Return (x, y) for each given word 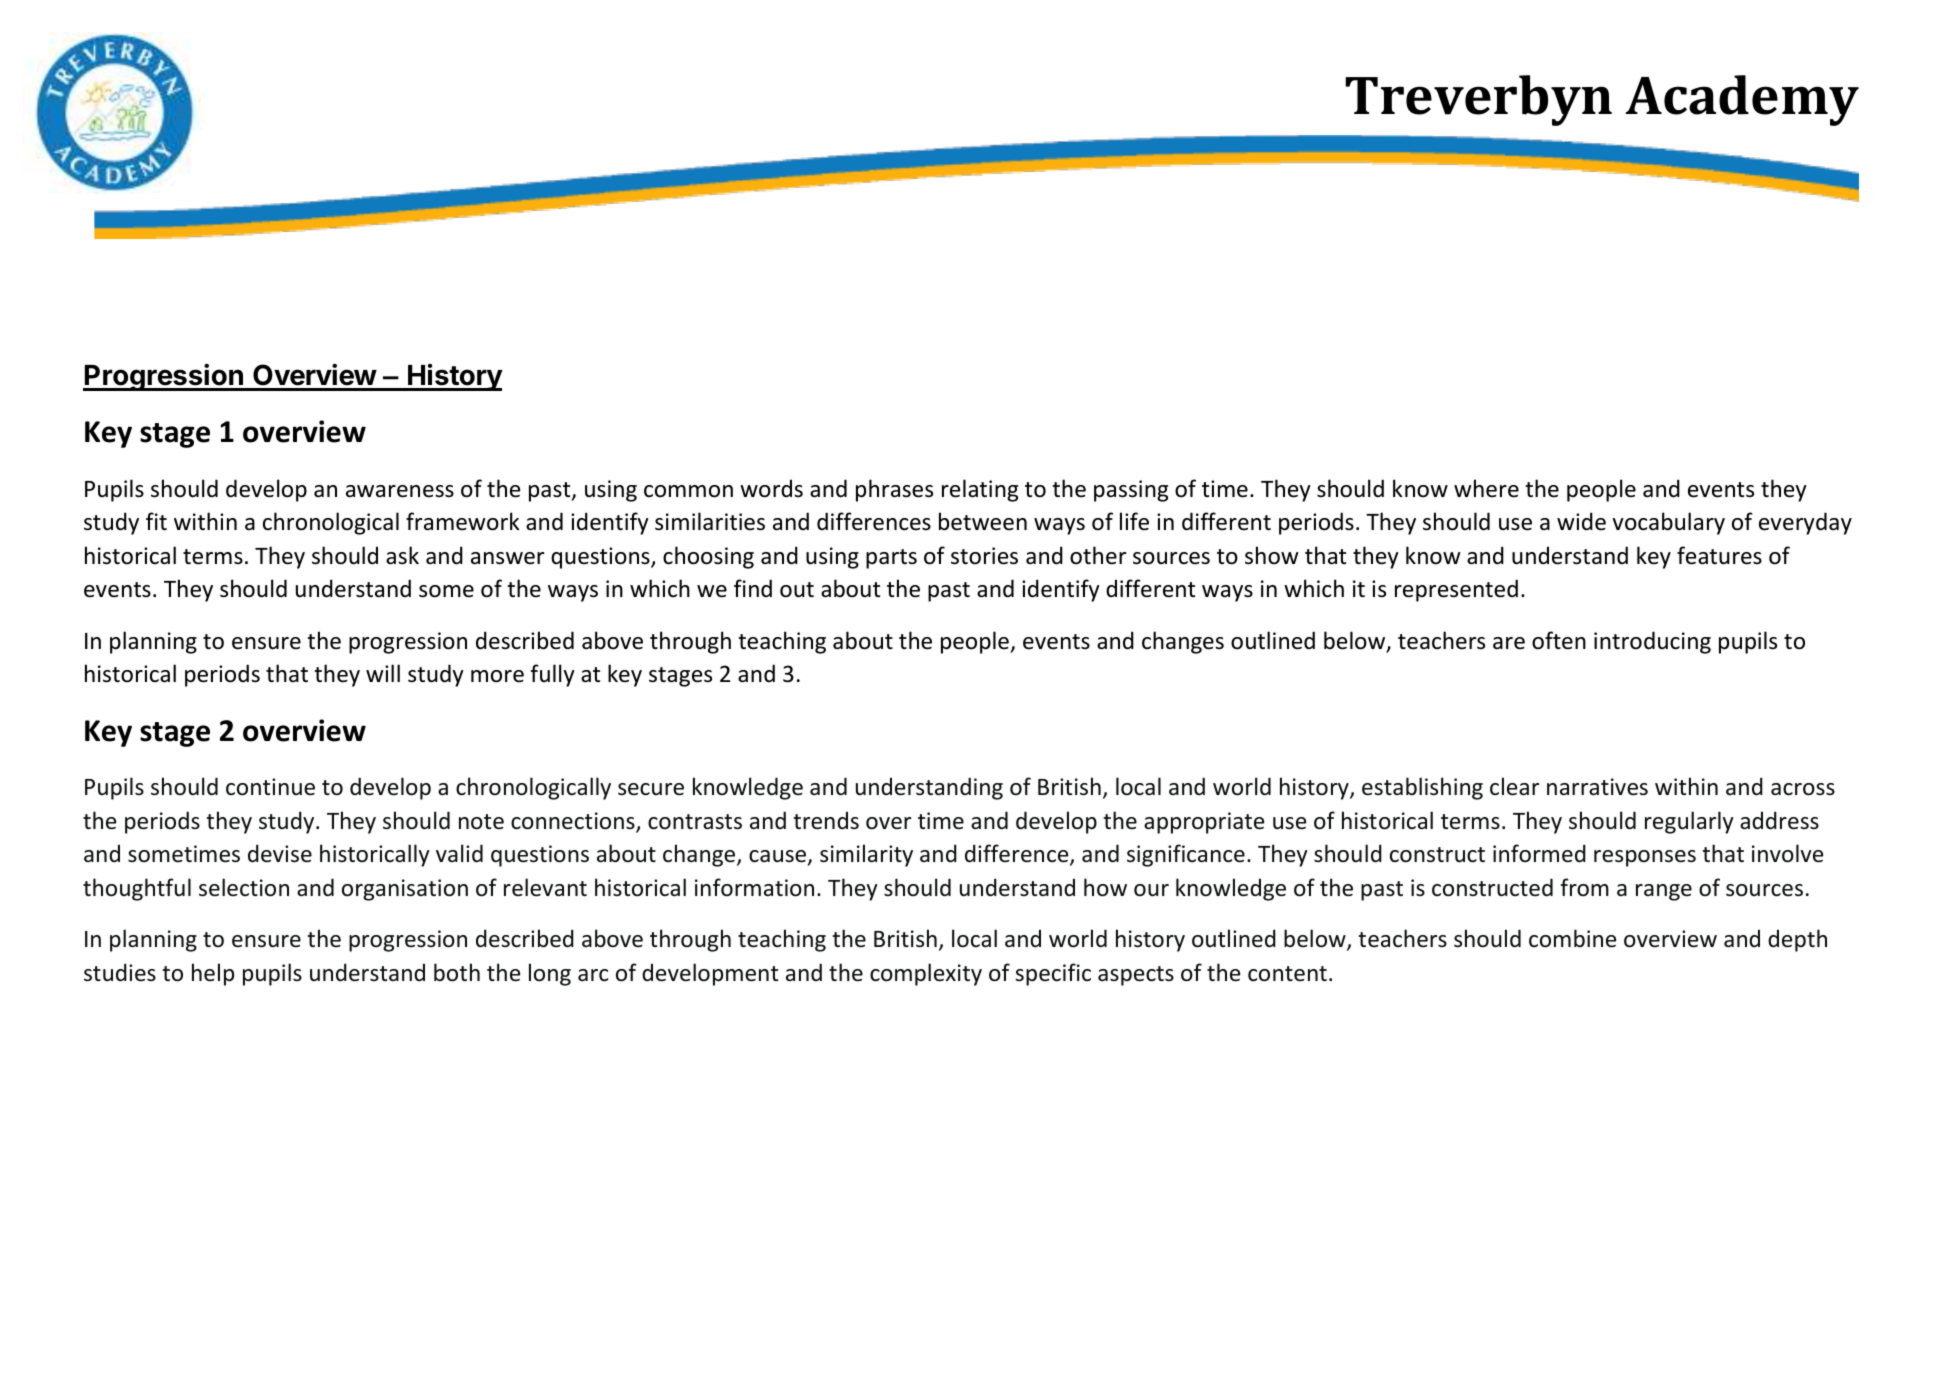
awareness (400, 491)
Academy (1742, 100)
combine (1572, 938)
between (983, 521)
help (213, 974)
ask (402, 555)
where (1486, 488)
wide (1581, 521)
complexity (926, 974)
